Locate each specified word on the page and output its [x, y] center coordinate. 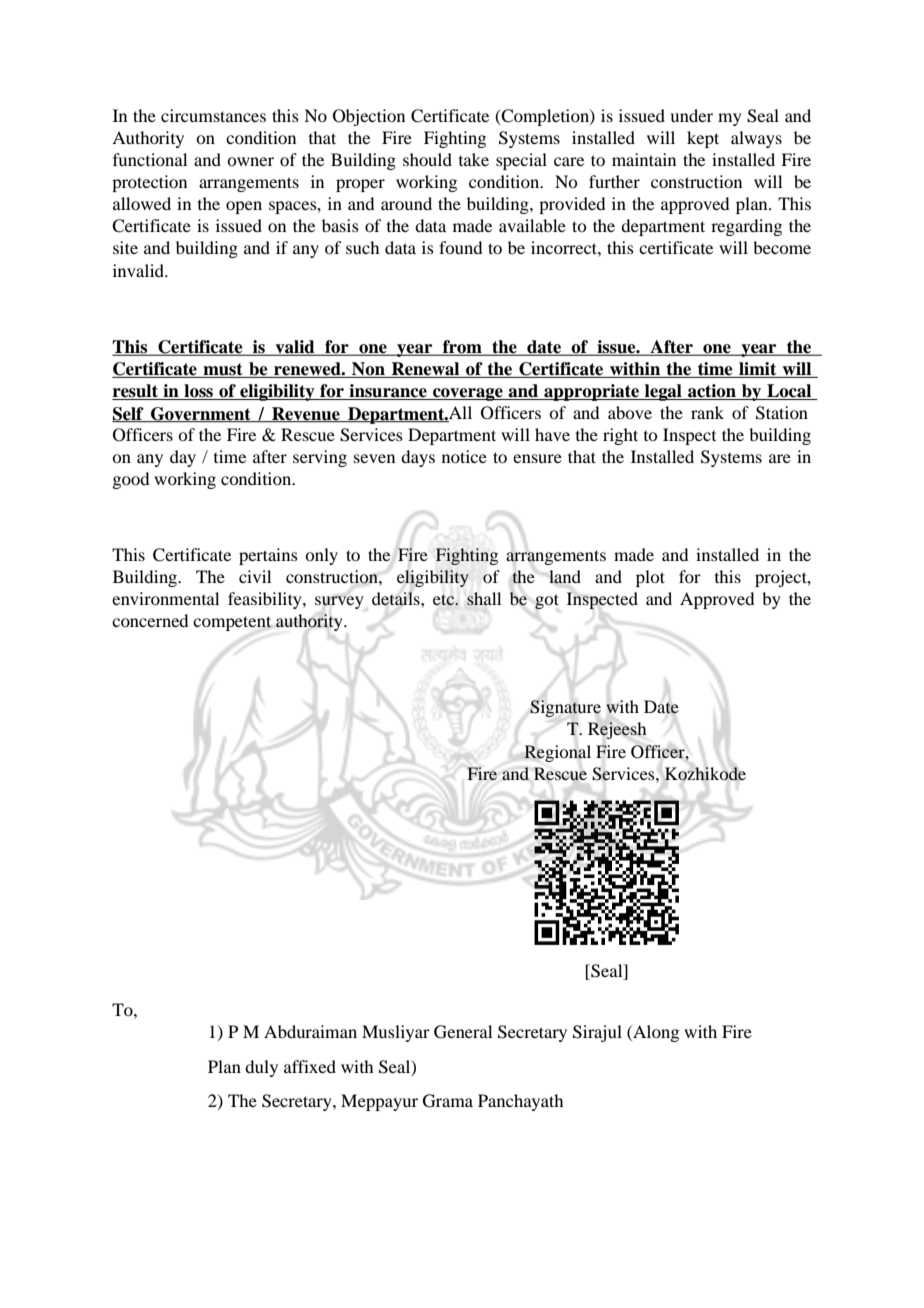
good [130, 480]
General [463, 1032]
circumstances [213, 115]
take [474, 159]
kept [703, 139]
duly [261, 1068]
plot [650, 578]
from [462, 348]
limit [758, 370]
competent [232, 623]
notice [464, 456]
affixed [310, 1066]
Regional [557, 753]
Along [655, 1033]
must [223, 370]
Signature [565, 708]
